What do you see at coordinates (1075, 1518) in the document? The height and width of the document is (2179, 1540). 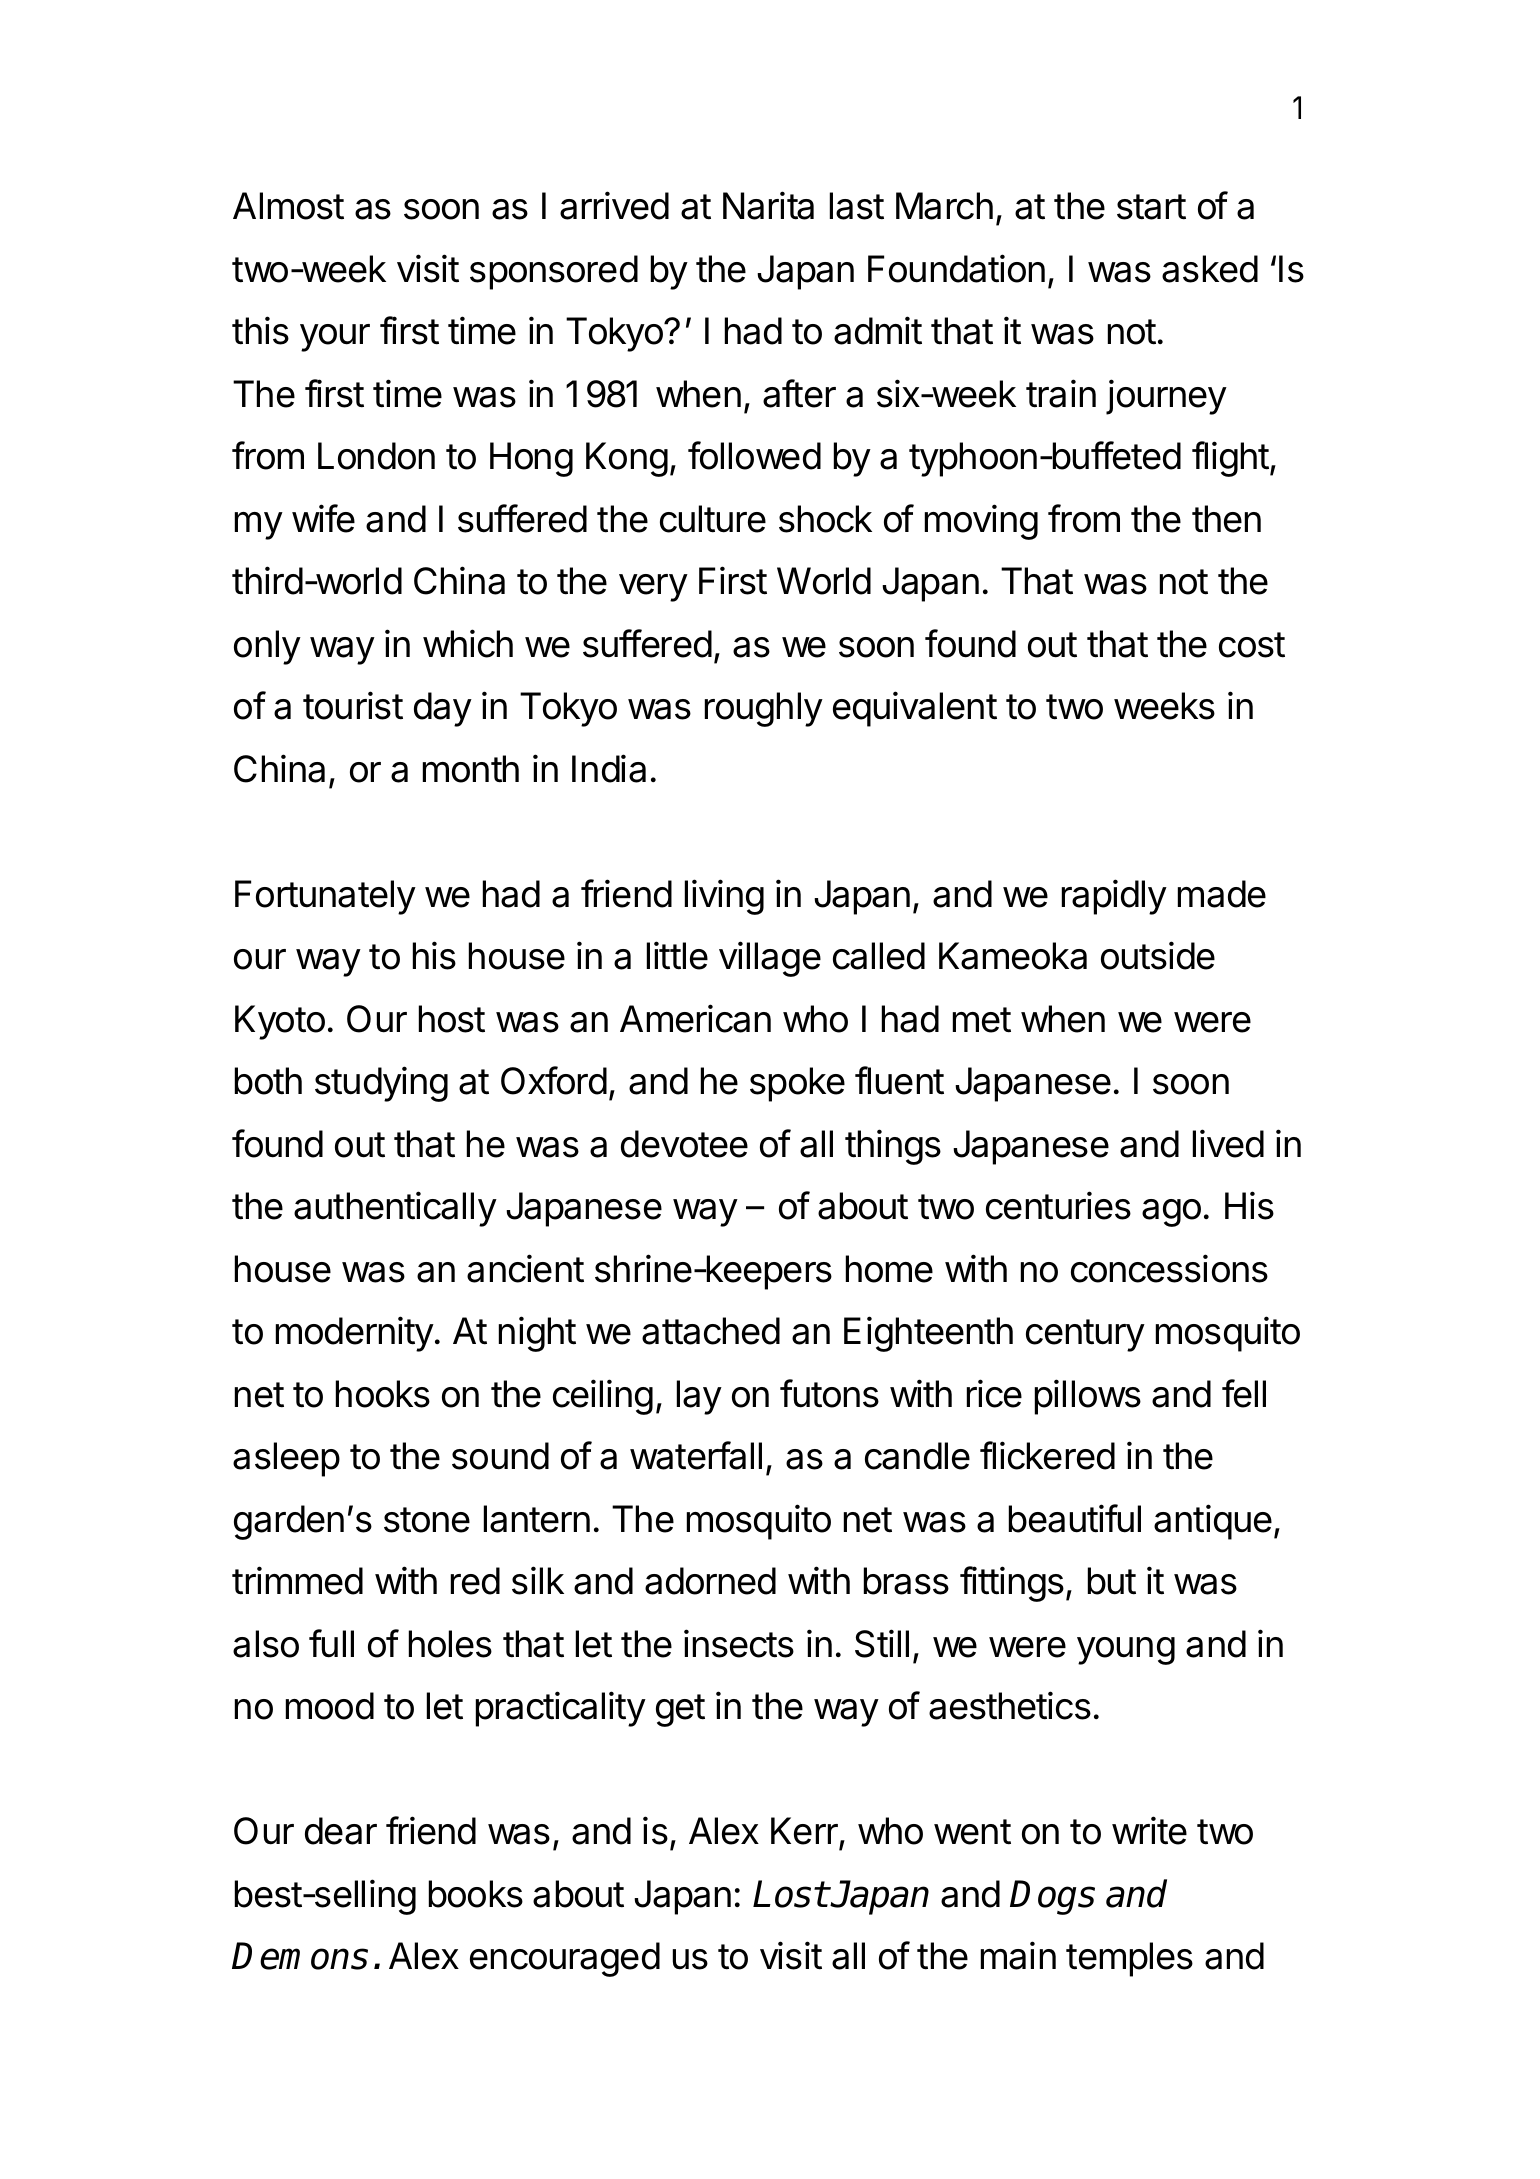 I see `beautiful` at bounding box center [1075, 1518].
